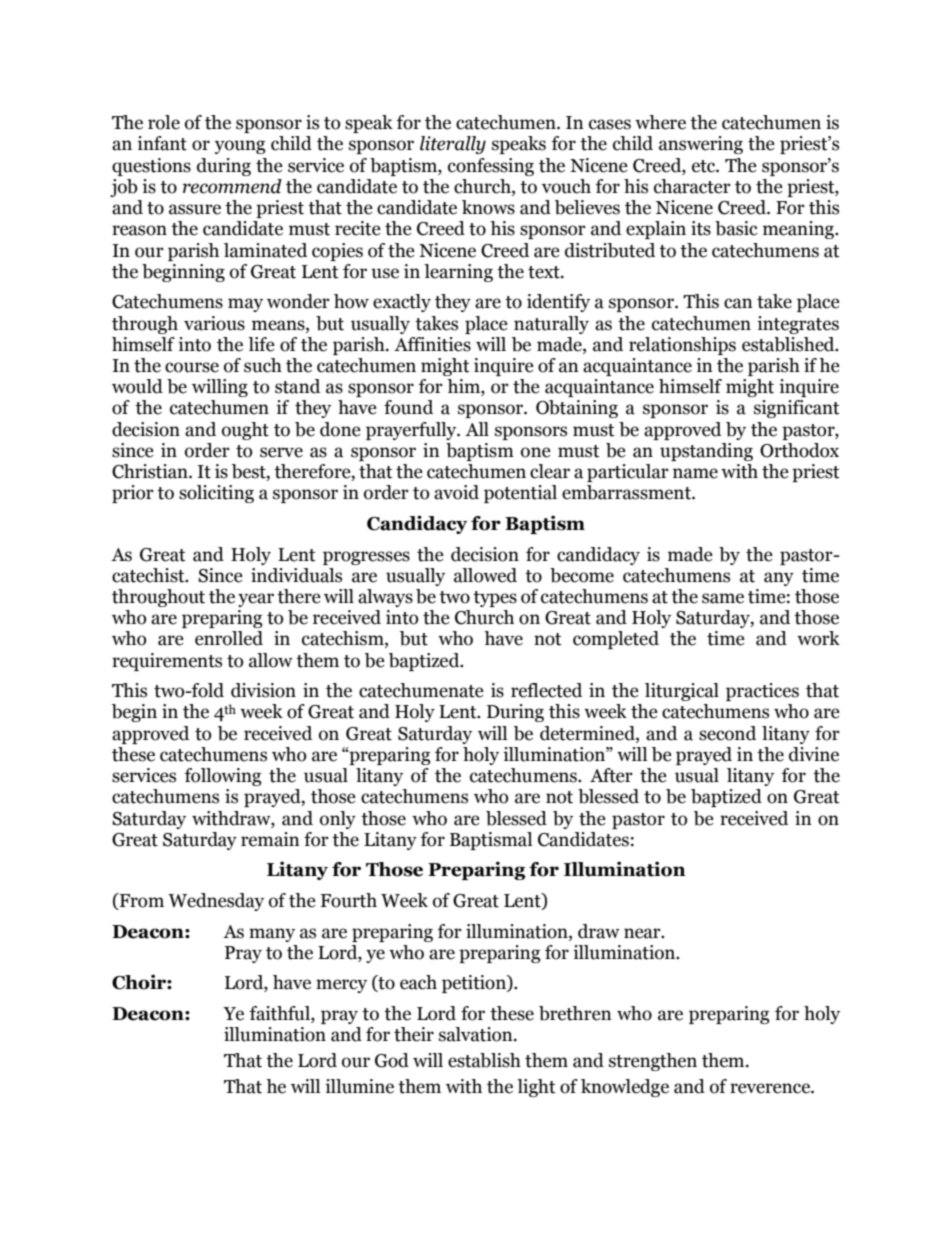 This page has height=1233, width=952. Describe the element at coordinates (453, 145) in the page. I see `literally` at that location.
